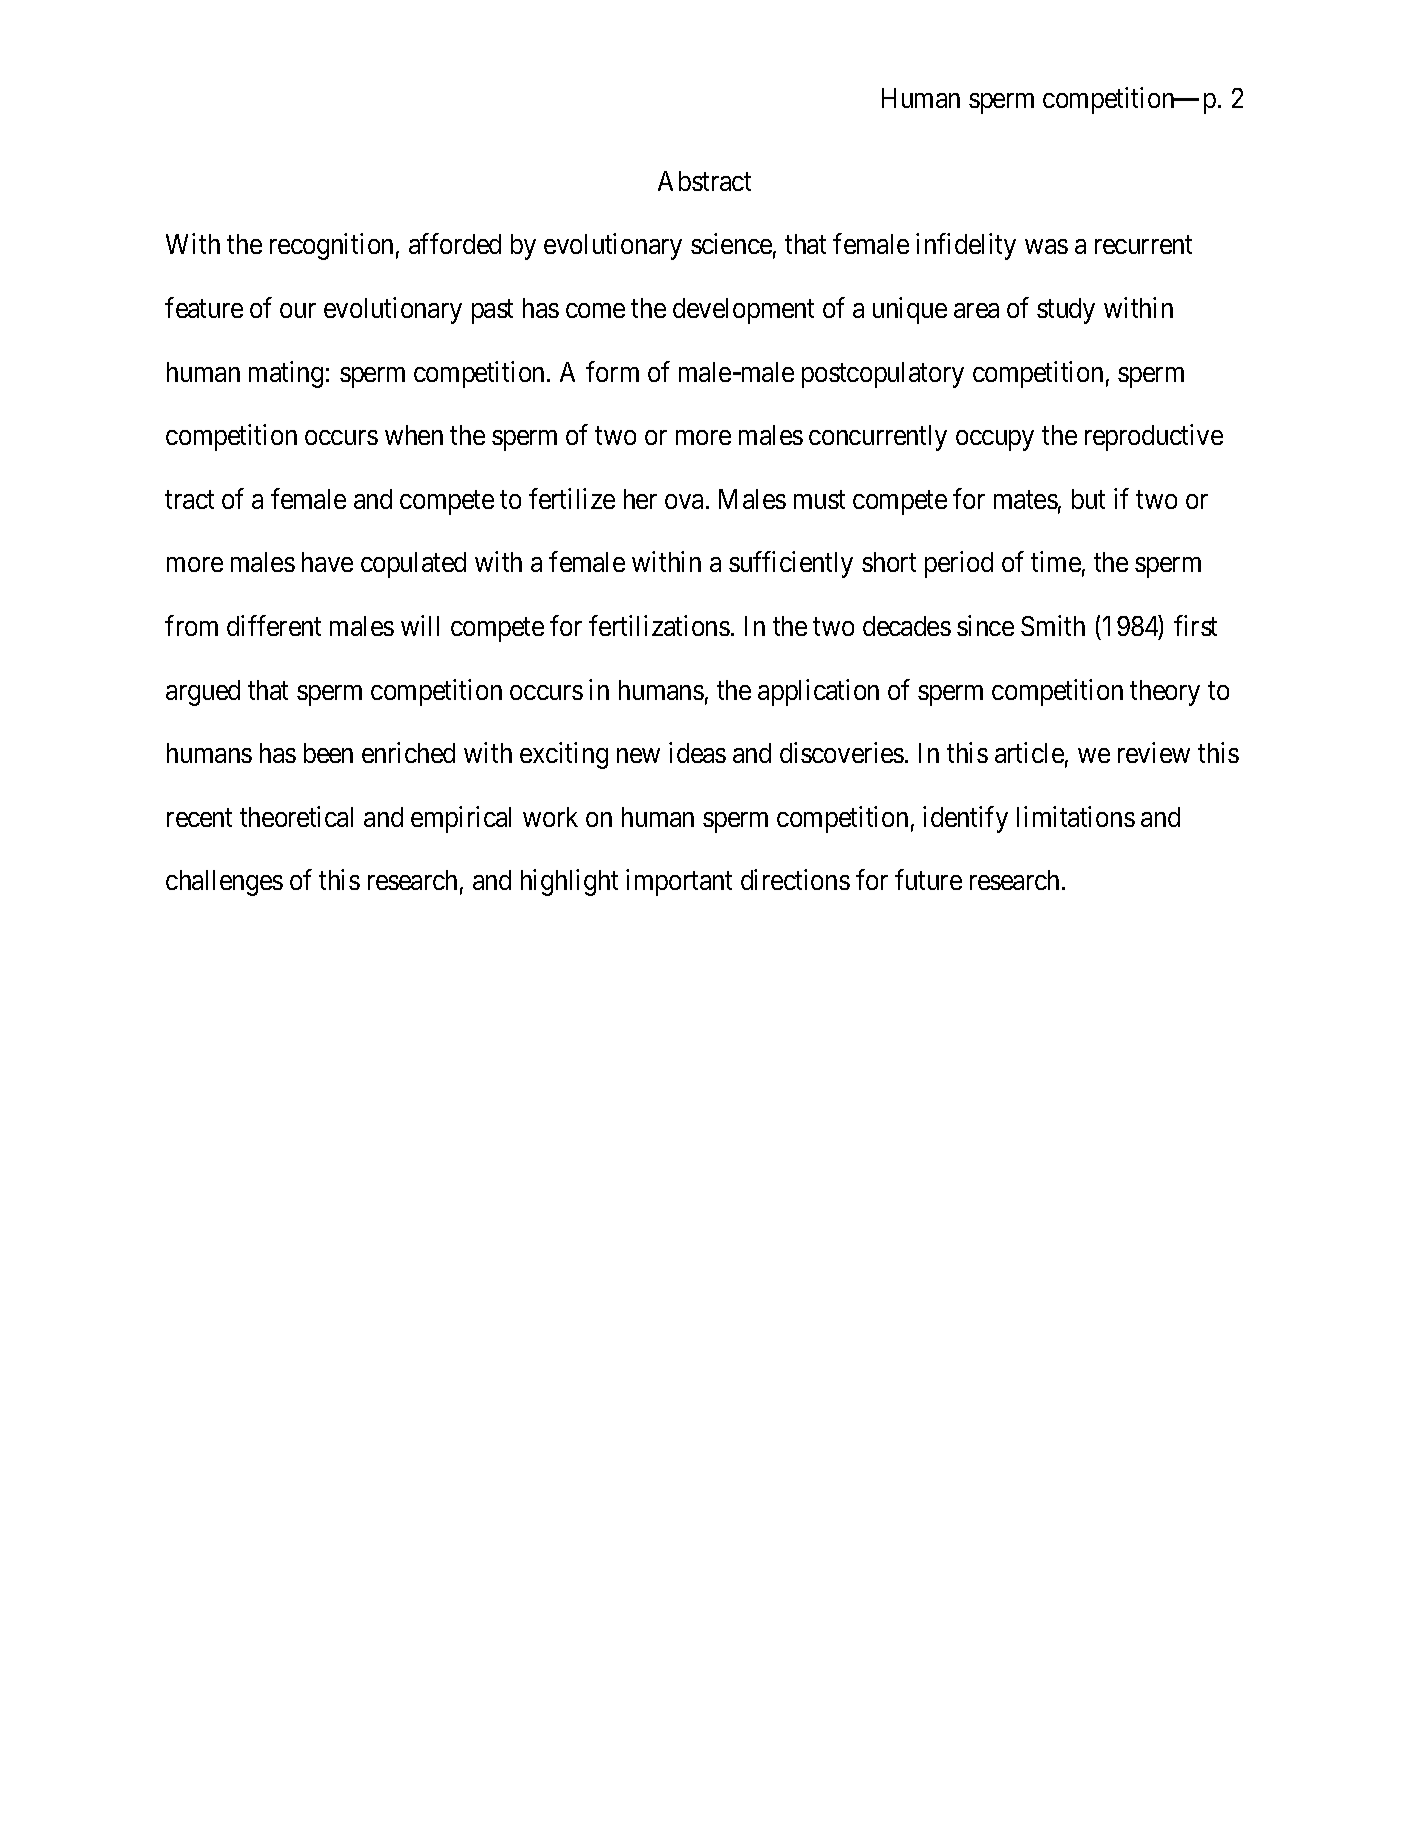  I want to click on important, so click(679, 883).
